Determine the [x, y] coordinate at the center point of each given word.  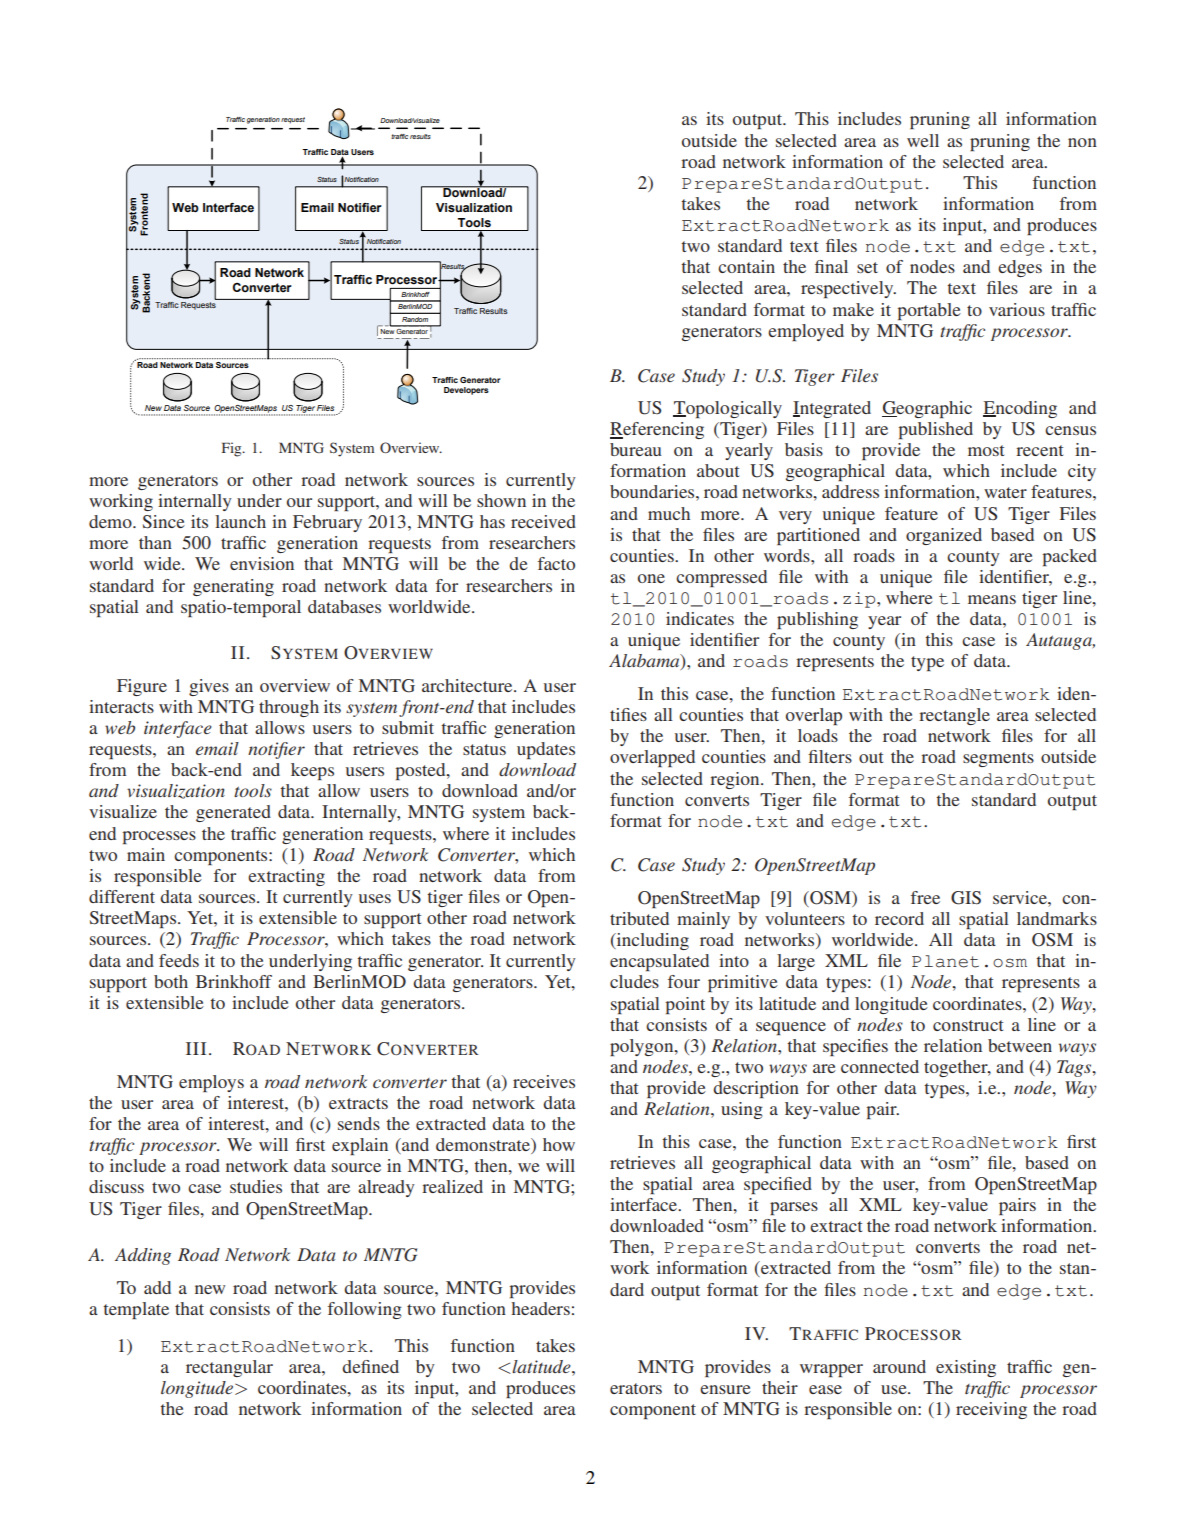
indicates [700, 618]
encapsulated [659, 962]
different [122, 896]
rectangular [229, 1368]
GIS [966, 898]
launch [240, 521]
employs [211, 1083]
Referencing [657, 430]
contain [746, 266]
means [992, 599]
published [935, 430]
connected [880, 1066]
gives [209, 687]
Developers [466, 391]
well [923, 140]
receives [544, 1081]
